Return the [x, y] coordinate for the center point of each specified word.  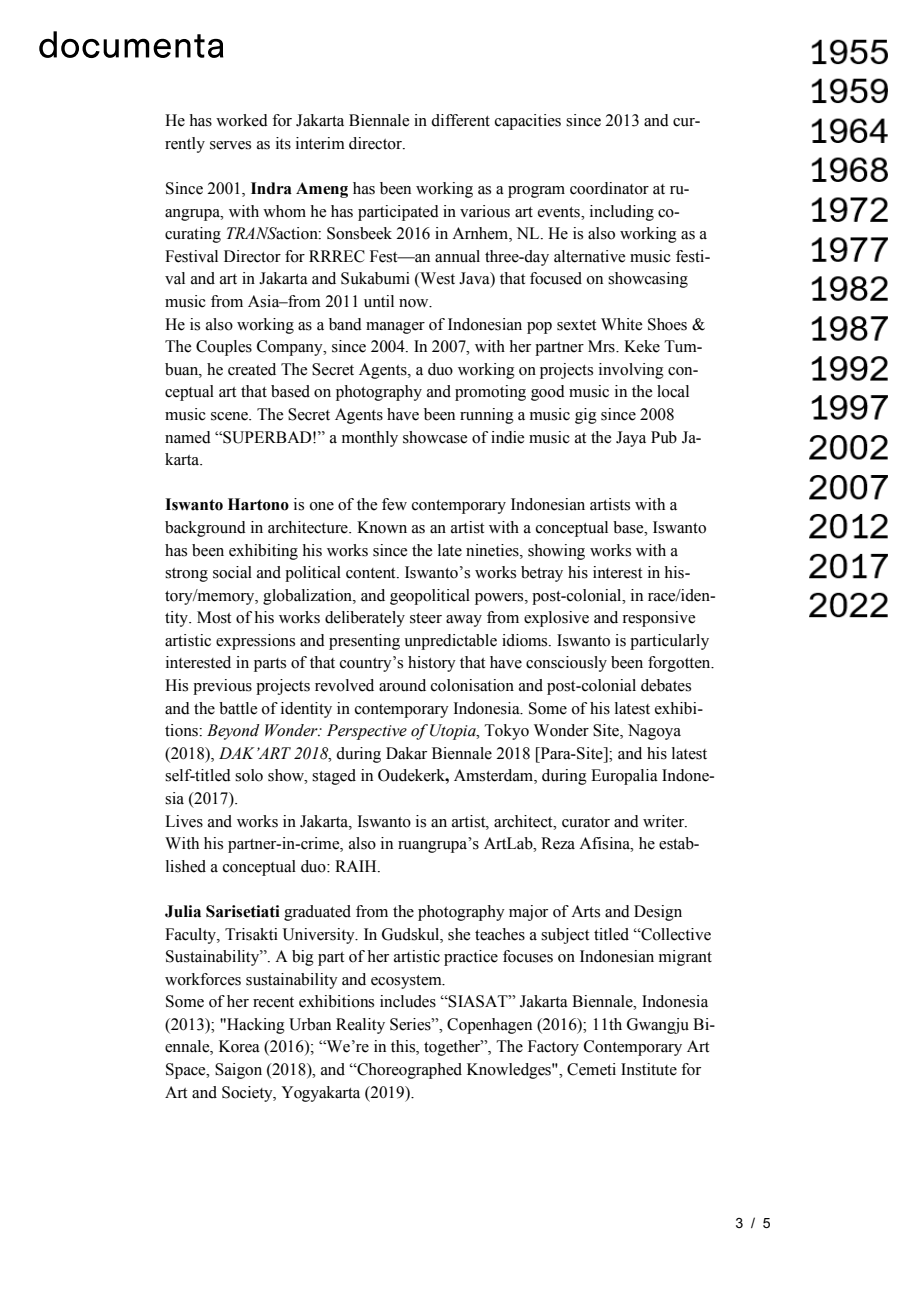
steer [426, 618]
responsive [658, 619]
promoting [490, 393]
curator [586, 822]
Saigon [238, 1071]
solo [249, 775]
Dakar [406, 753]
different [460, 120]
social [232, 572]
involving [631, 371]
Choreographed [408, 1071]
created [252, 369]
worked [242, 120]
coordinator [609, 188]
